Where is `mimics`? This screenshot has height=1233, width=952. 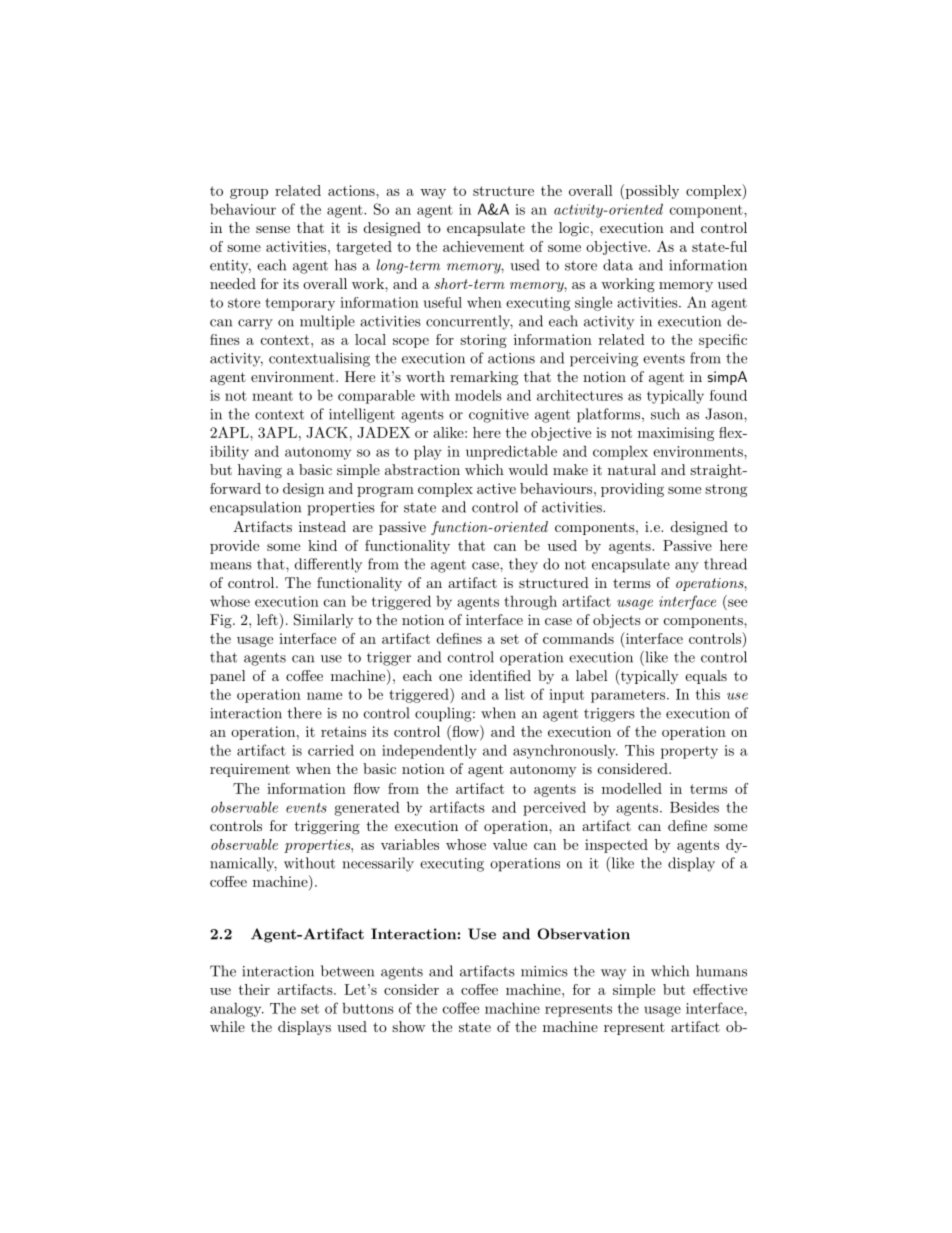
mimics is located at coordinates (544, 971).
